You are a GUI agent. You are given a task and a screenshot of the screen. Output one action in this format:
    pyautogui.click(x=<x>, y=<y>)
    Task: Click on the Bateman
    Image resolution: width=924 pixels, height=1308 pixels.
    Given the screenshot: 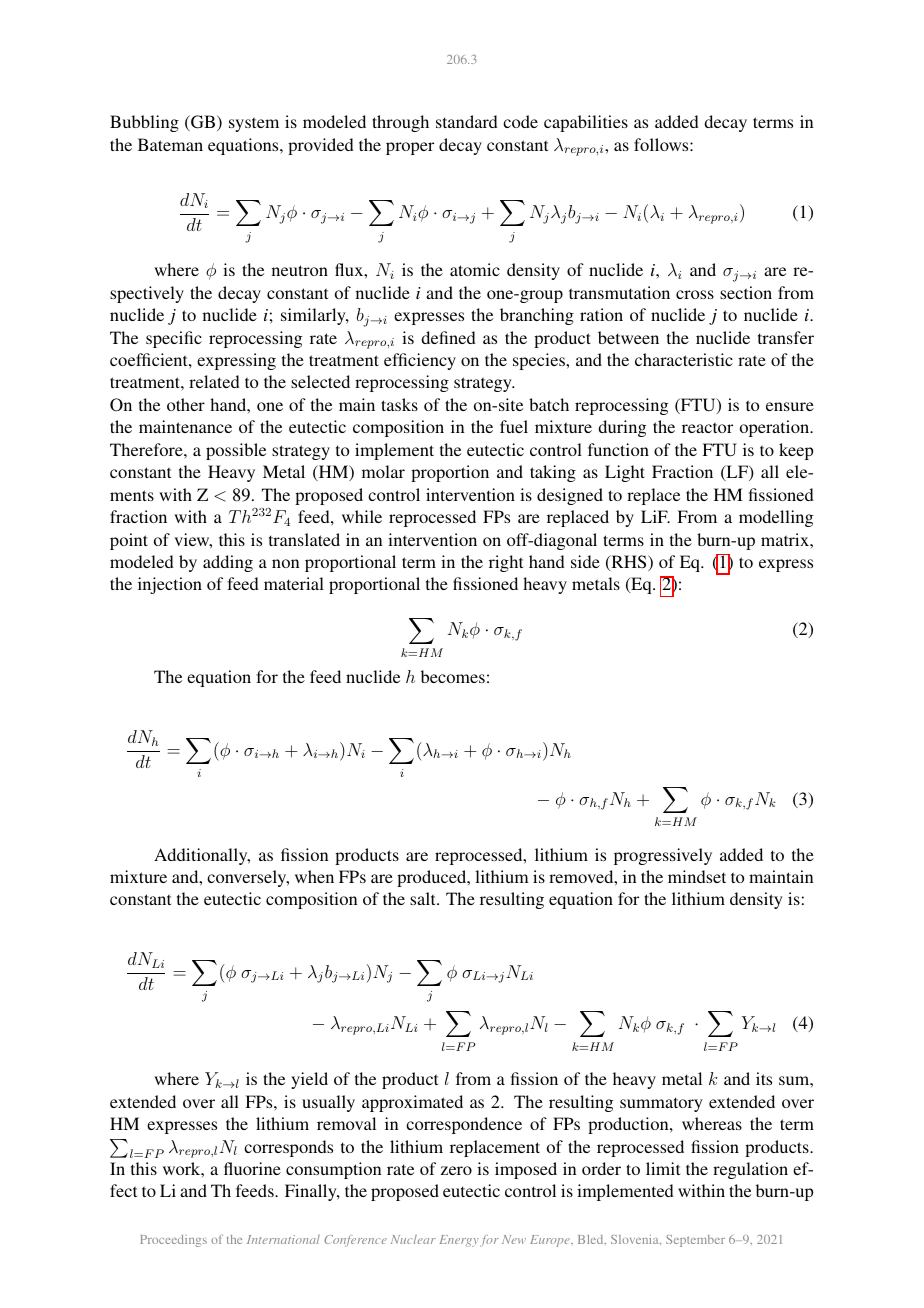 What is the action you would take?
    pyautogui.click(x=170, y=144)
